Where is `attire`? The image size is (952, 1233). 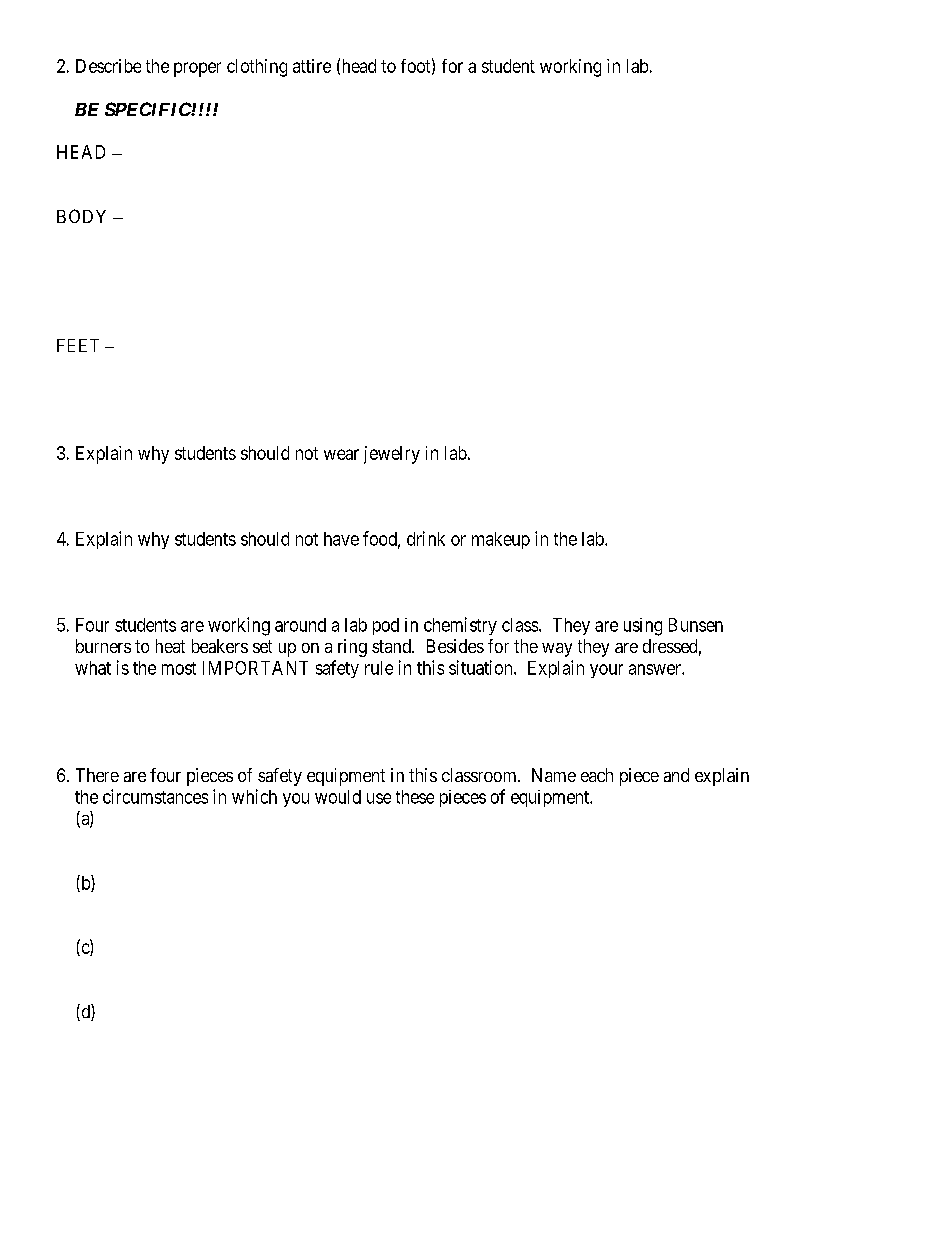 attire is located at coordinates (312, 66).
